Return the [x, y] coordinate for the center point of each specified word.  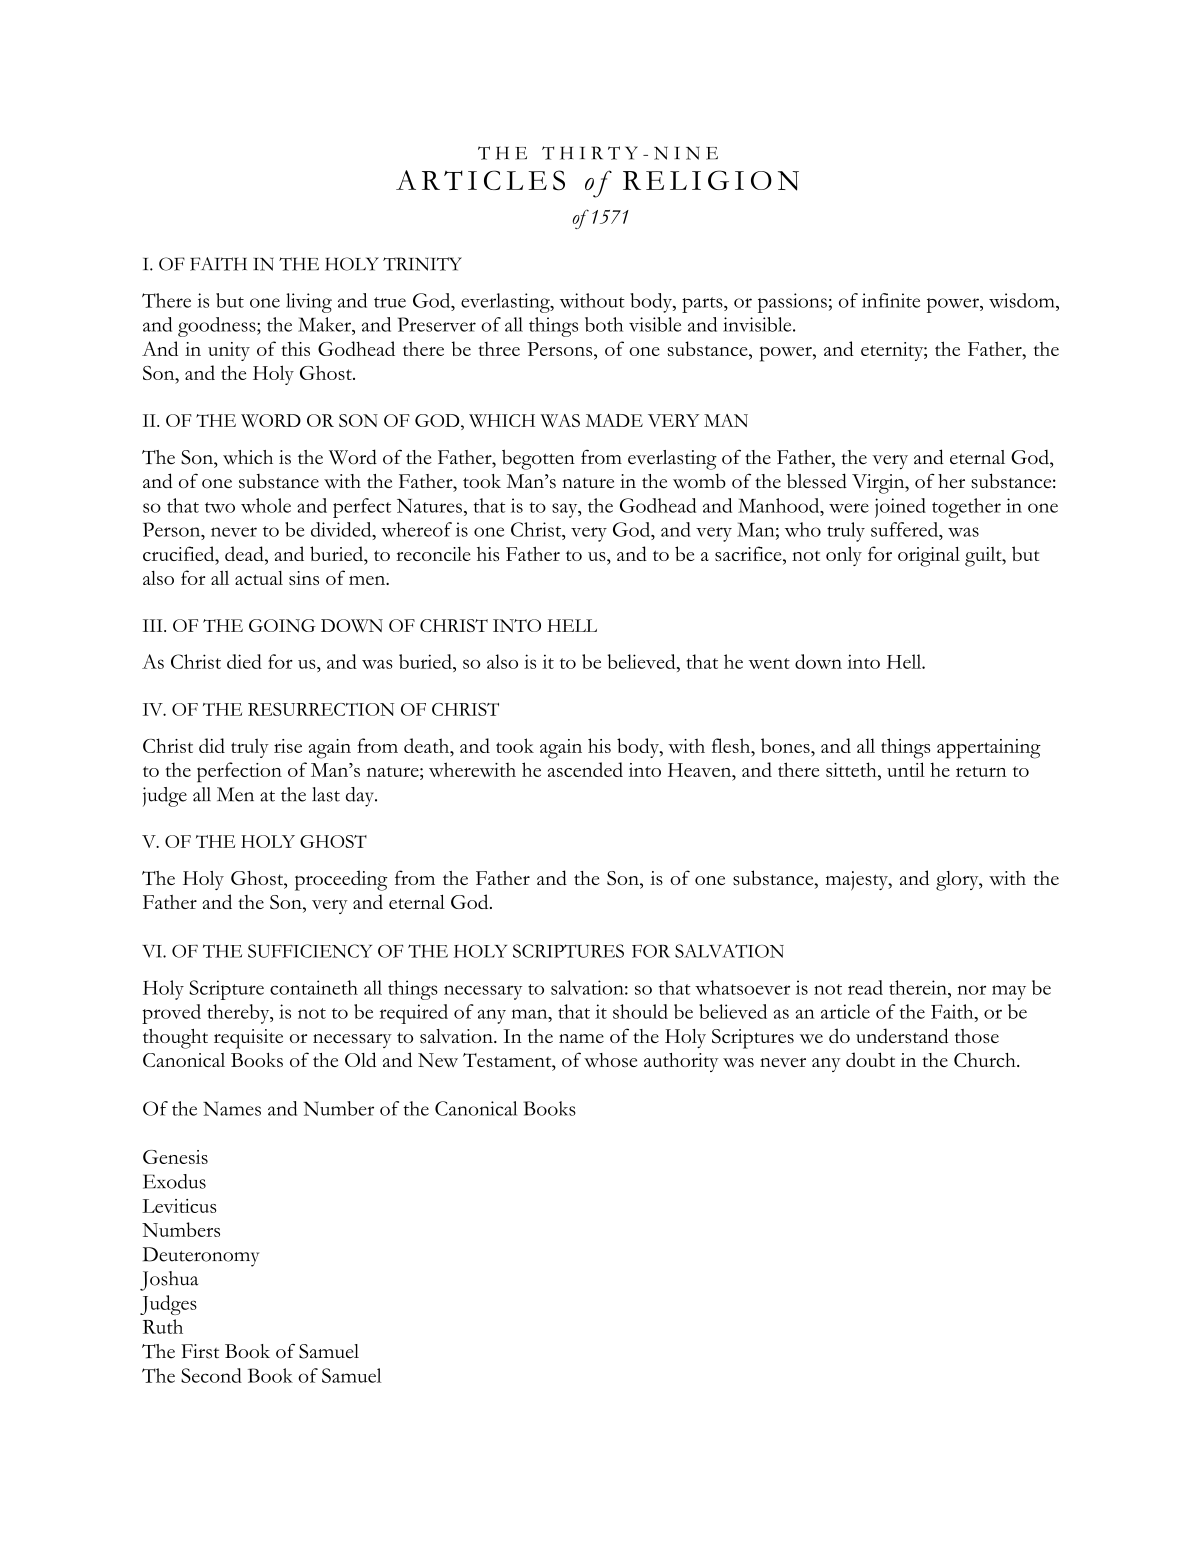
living [309, 303]
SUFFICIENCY [310, 951]
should [640, 1011]
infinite [891, 300]
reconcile [433, 554]
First [200, 1351]
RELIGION [711, 180]
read [865, 987]
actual [259, 578]
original [929, 557]
